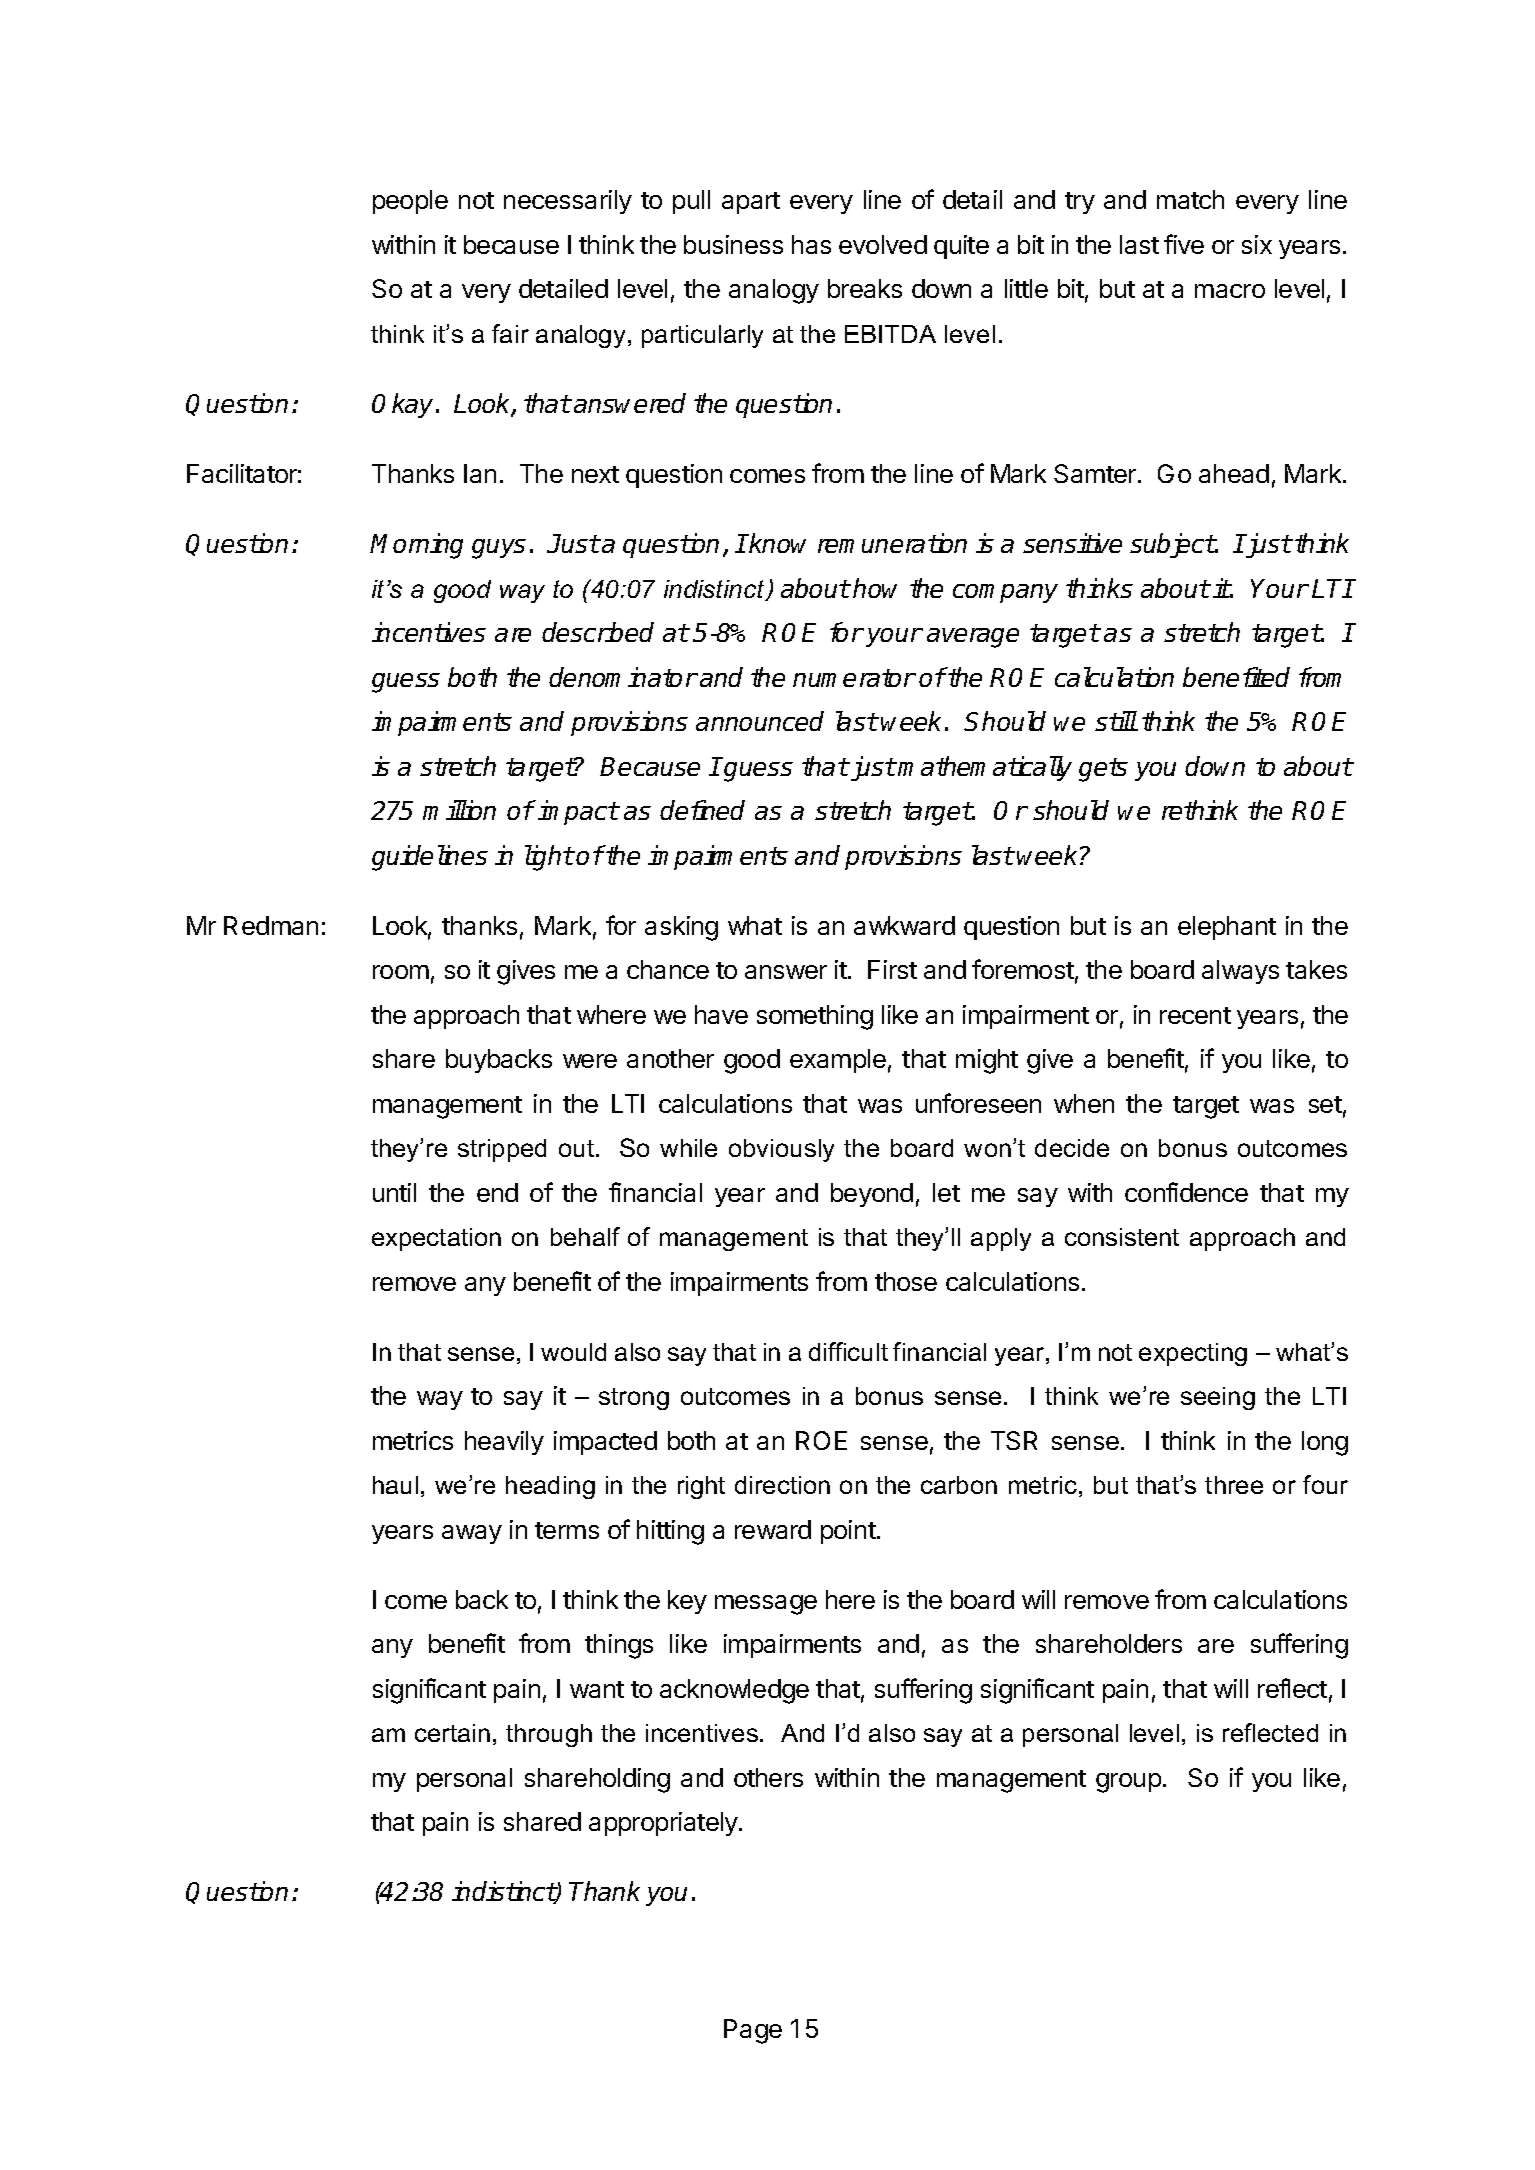  Describe the element at coordinates (773, 1529) in the image. I see `reward` at that location.
